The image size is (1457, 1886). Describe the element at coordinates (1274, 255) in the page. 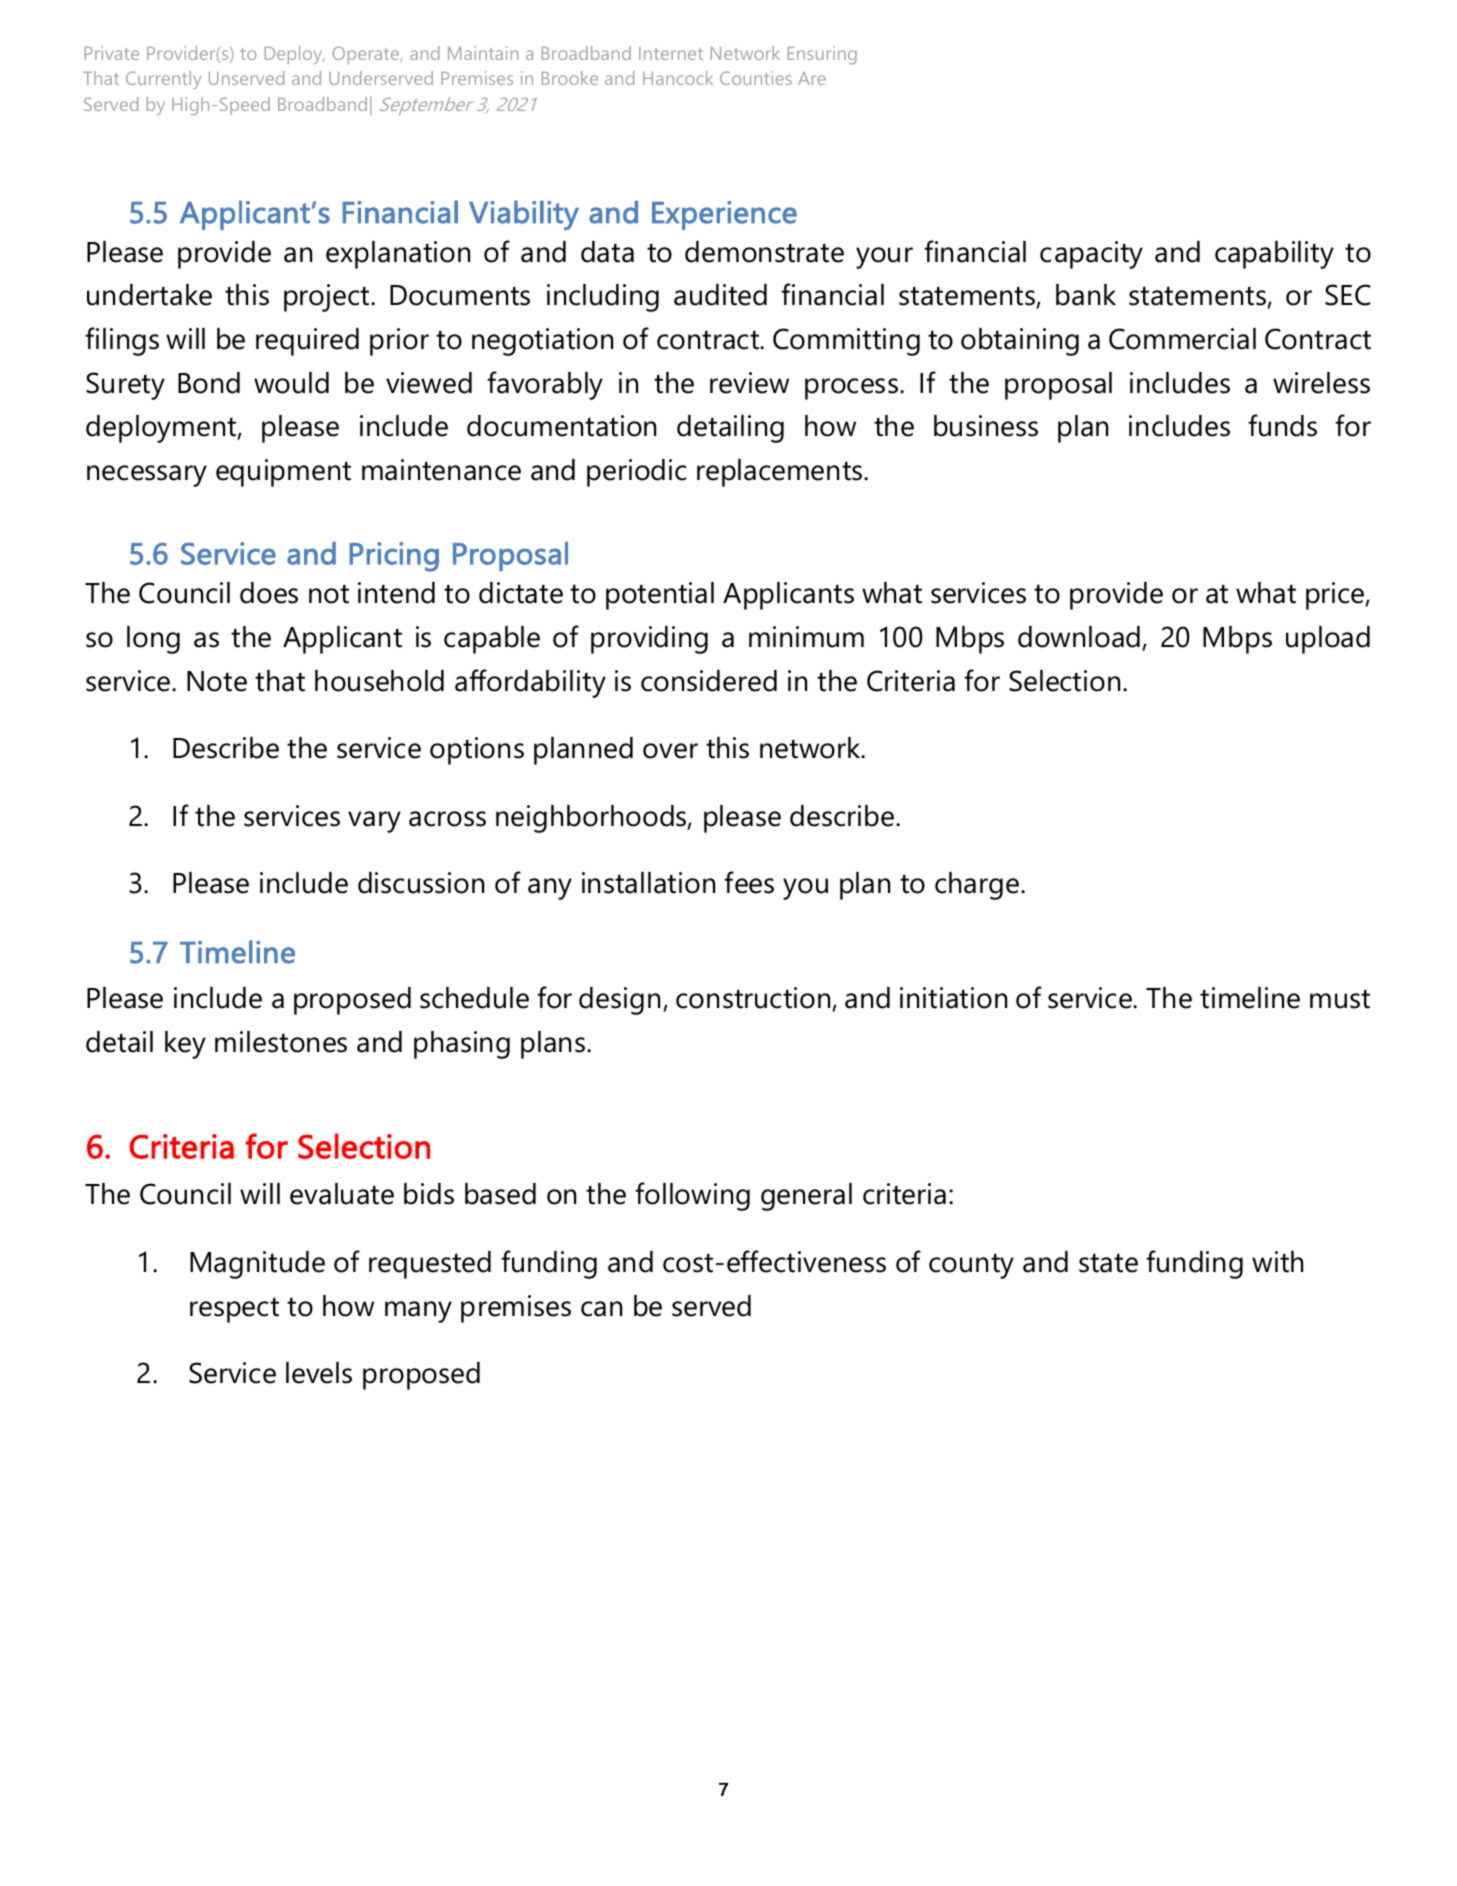

I see `capability` at that location.
